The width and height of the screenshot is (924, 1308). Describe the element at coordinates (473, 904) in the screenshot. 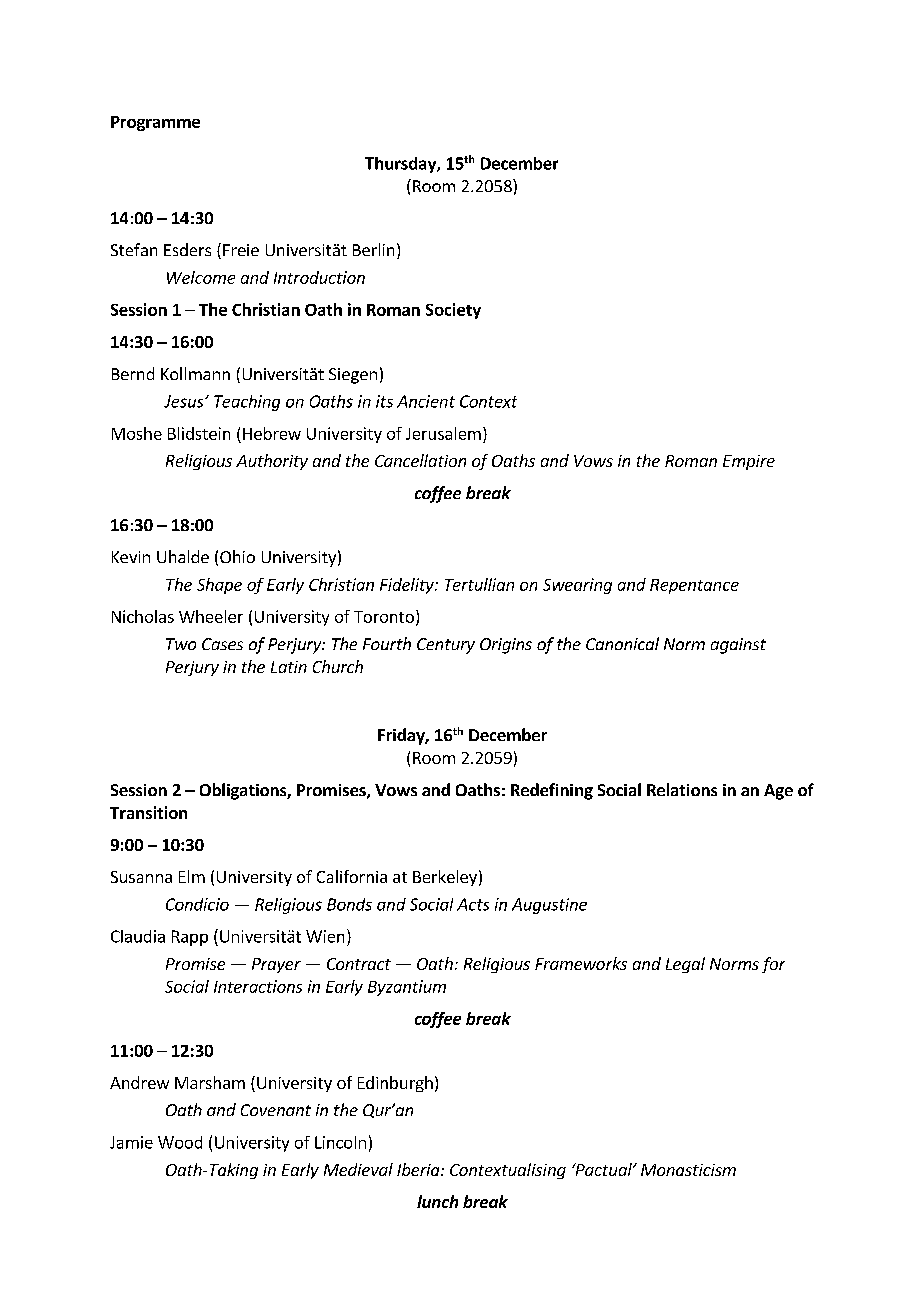

I see `Acts` at that location.
